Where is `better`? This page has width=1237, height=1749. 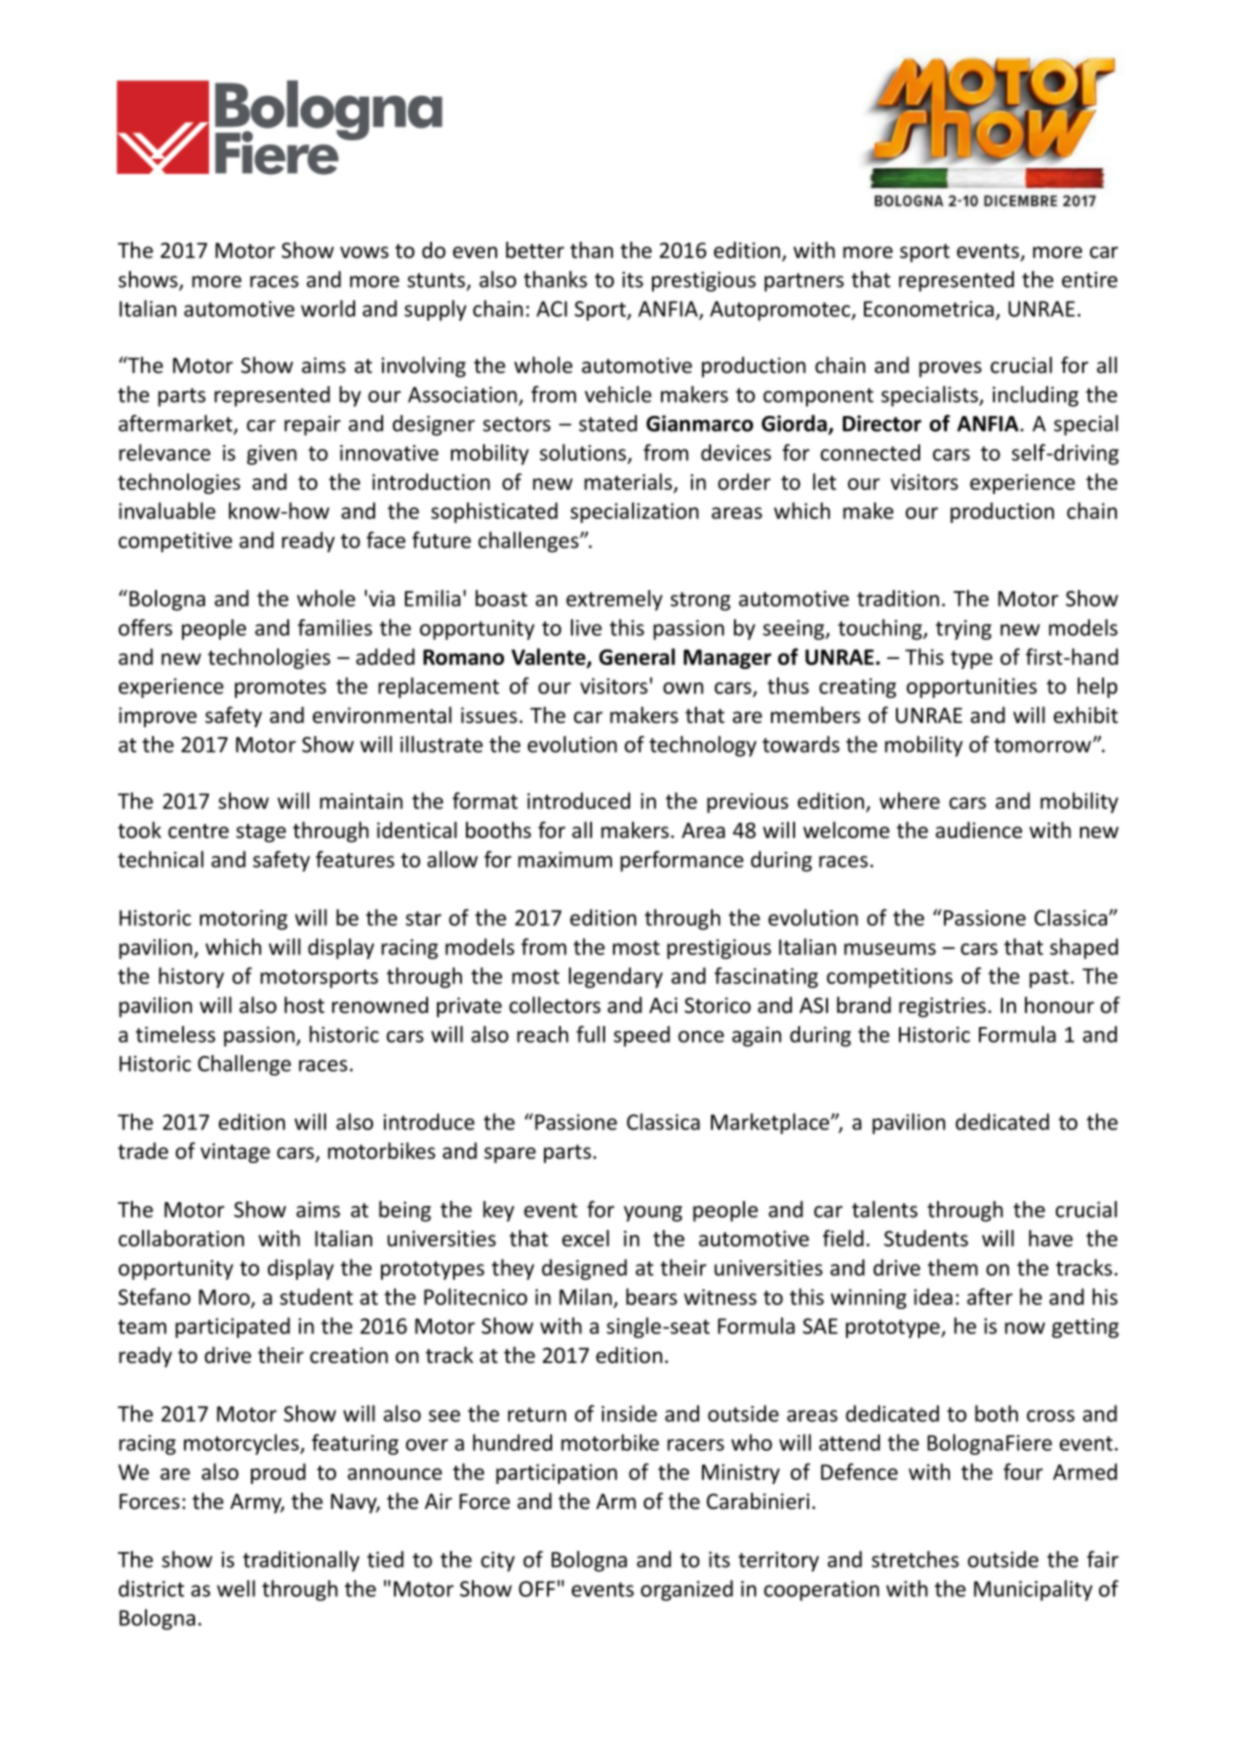
better is located at coordinates (535, 250).
